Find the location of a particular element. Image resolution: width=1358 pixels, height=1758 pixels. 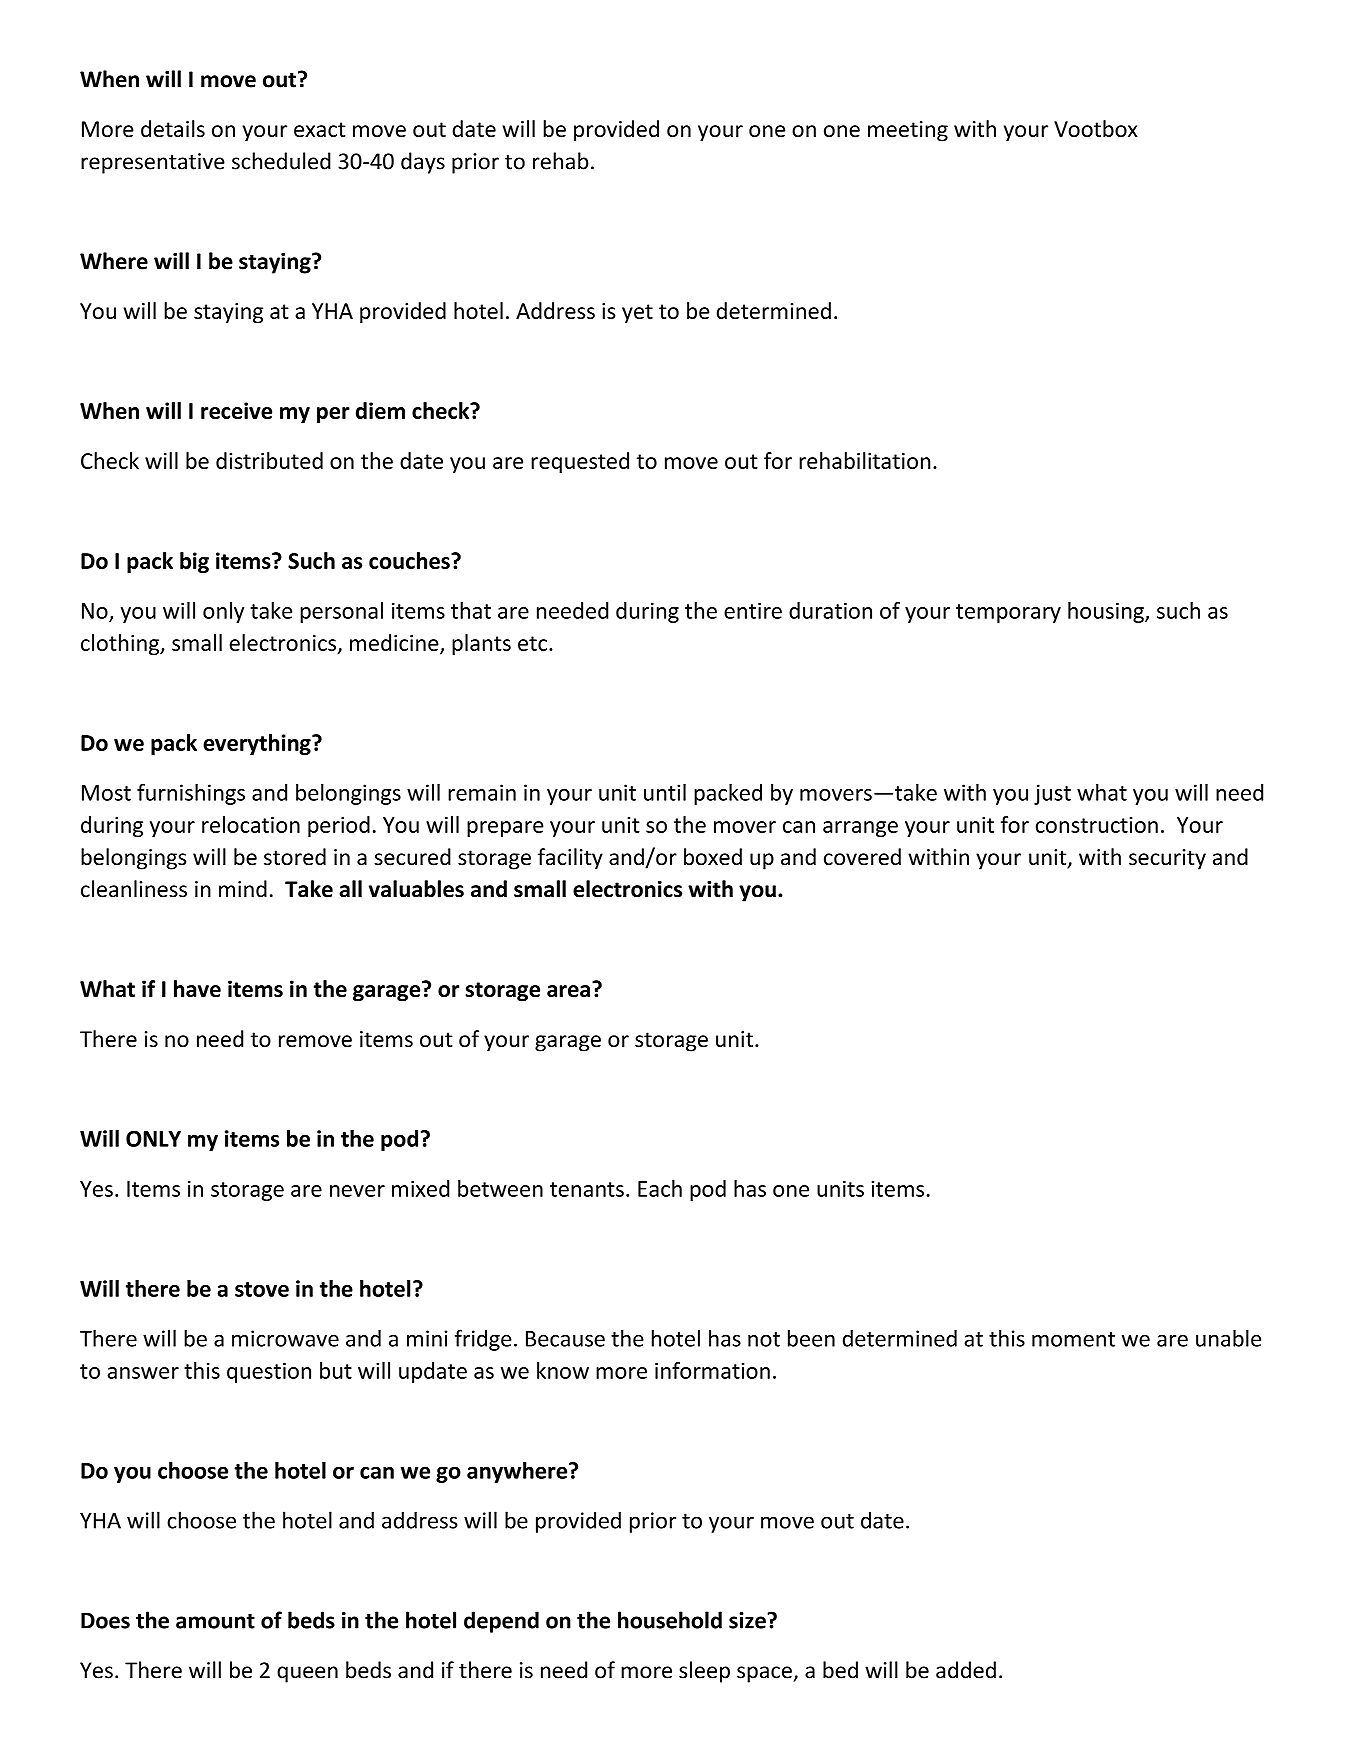

yet is located at coordinates (637, 314).
